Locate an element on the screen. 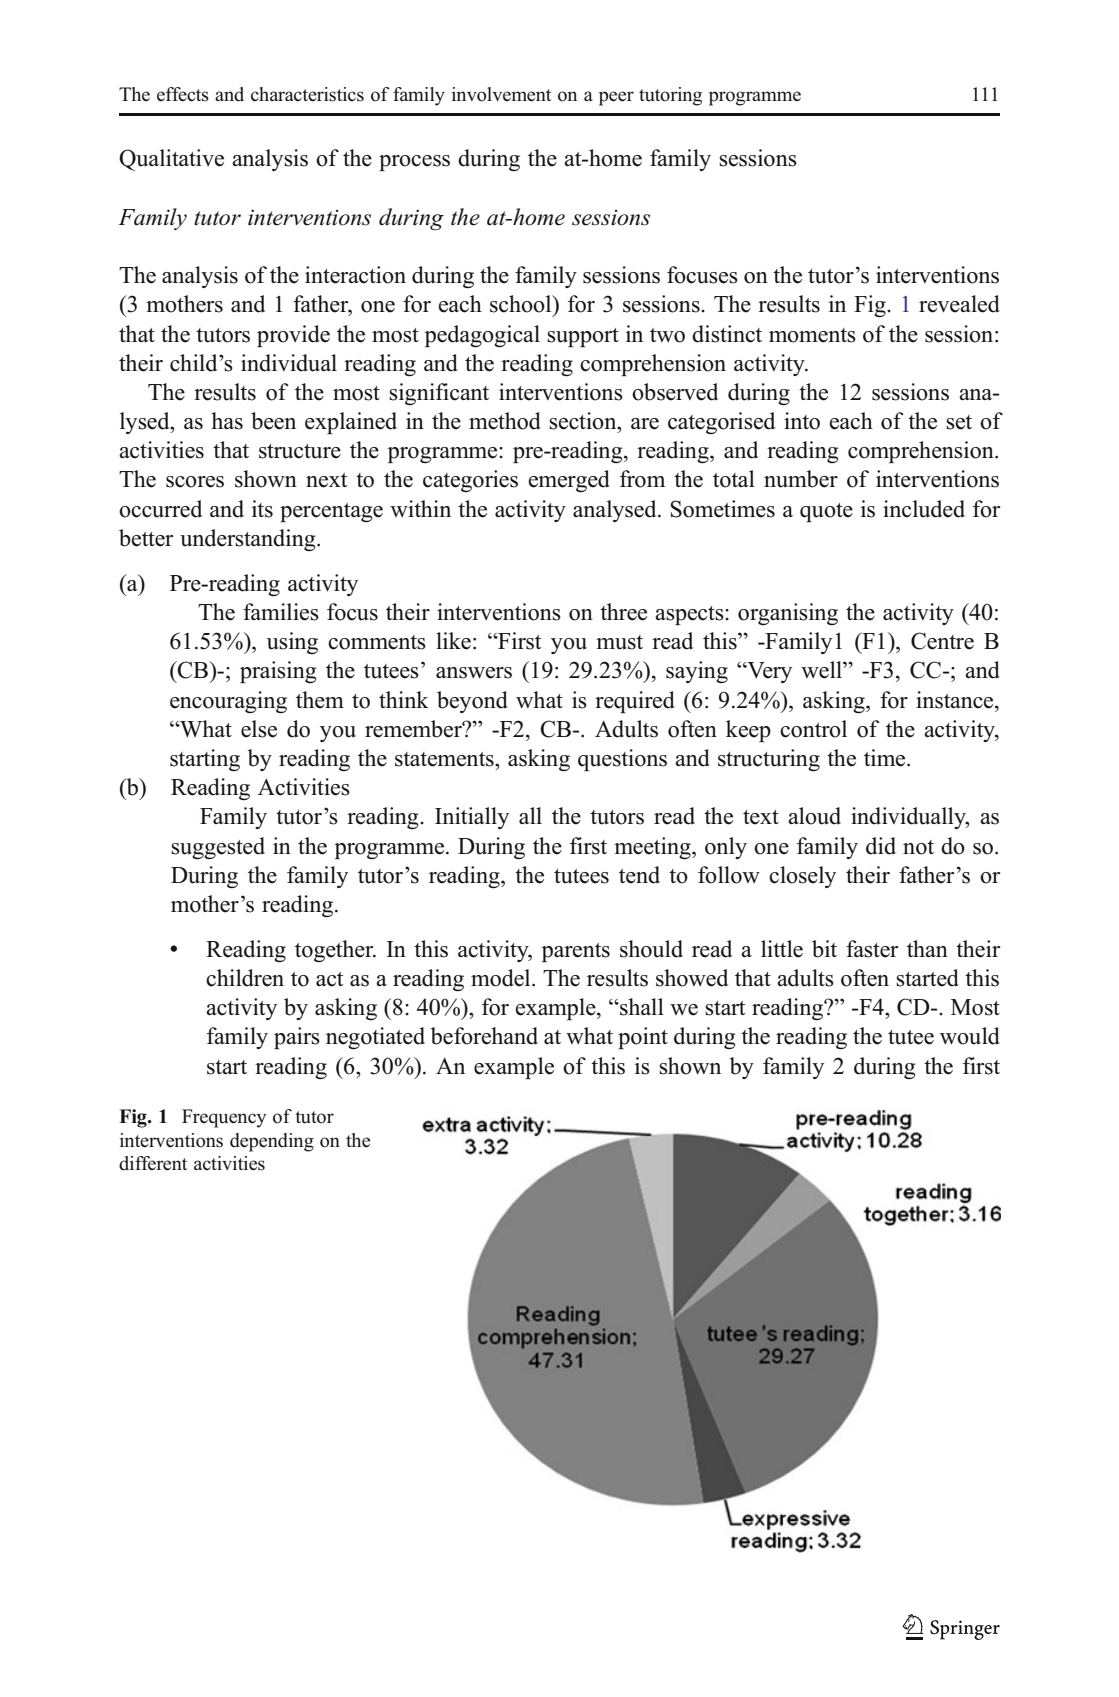 This screenshot has width=1119, height=1697. revealed is located at coordinates (959, 304).
